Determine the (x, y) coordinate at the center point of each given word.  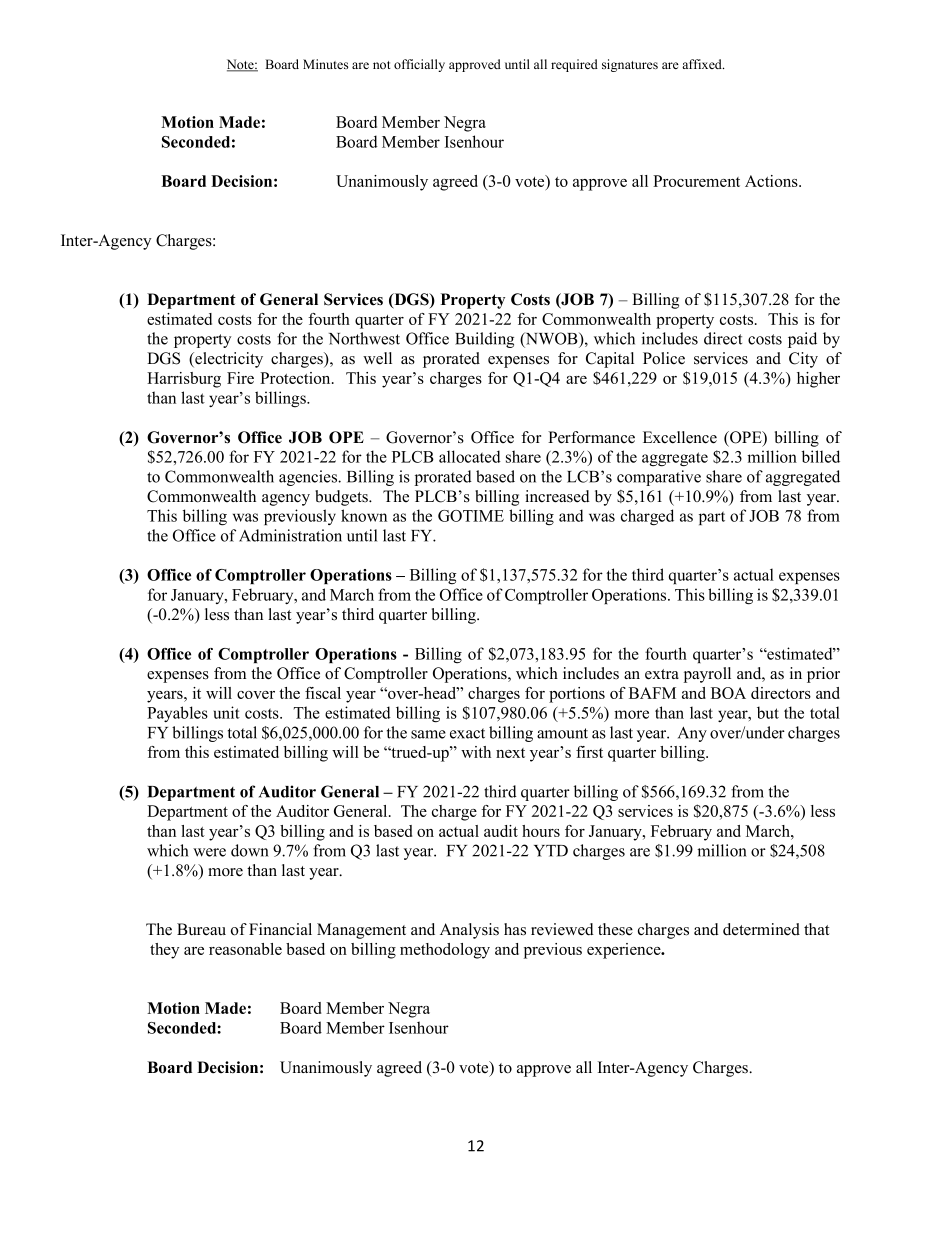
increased (557, 496)
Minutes (325, 64)
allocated (470, 456)
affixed (703, 64)
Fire (240, 378)
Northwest (364, 338)
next (510, 753)
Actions (772, 181)
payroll (707, 675)
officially (419, 65)
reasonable (245, 949)
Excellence (680, 437)
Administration (290, 535)
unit (227, 712)
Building (484, 340)
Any (692, 734)
